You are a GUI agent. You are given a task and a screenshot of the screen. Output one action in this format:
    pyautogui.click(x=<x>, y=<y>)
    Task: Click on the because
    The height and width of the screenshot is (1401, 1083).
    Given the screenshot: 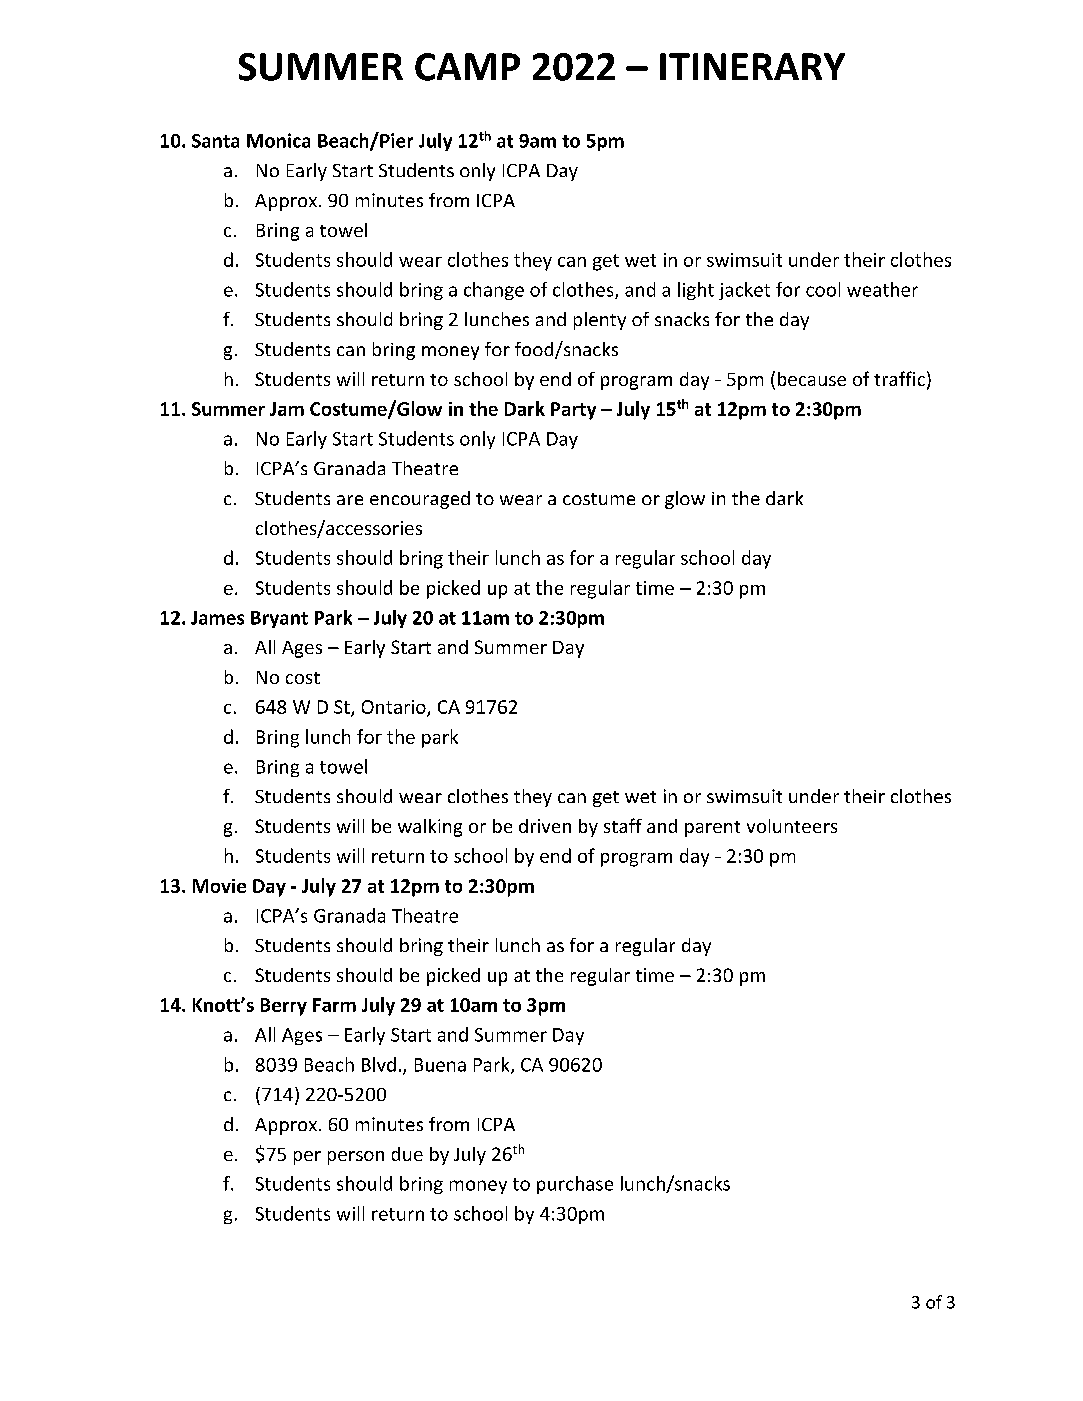 What is the action you would take?
    pyautogui.click(x=812, y=379)
